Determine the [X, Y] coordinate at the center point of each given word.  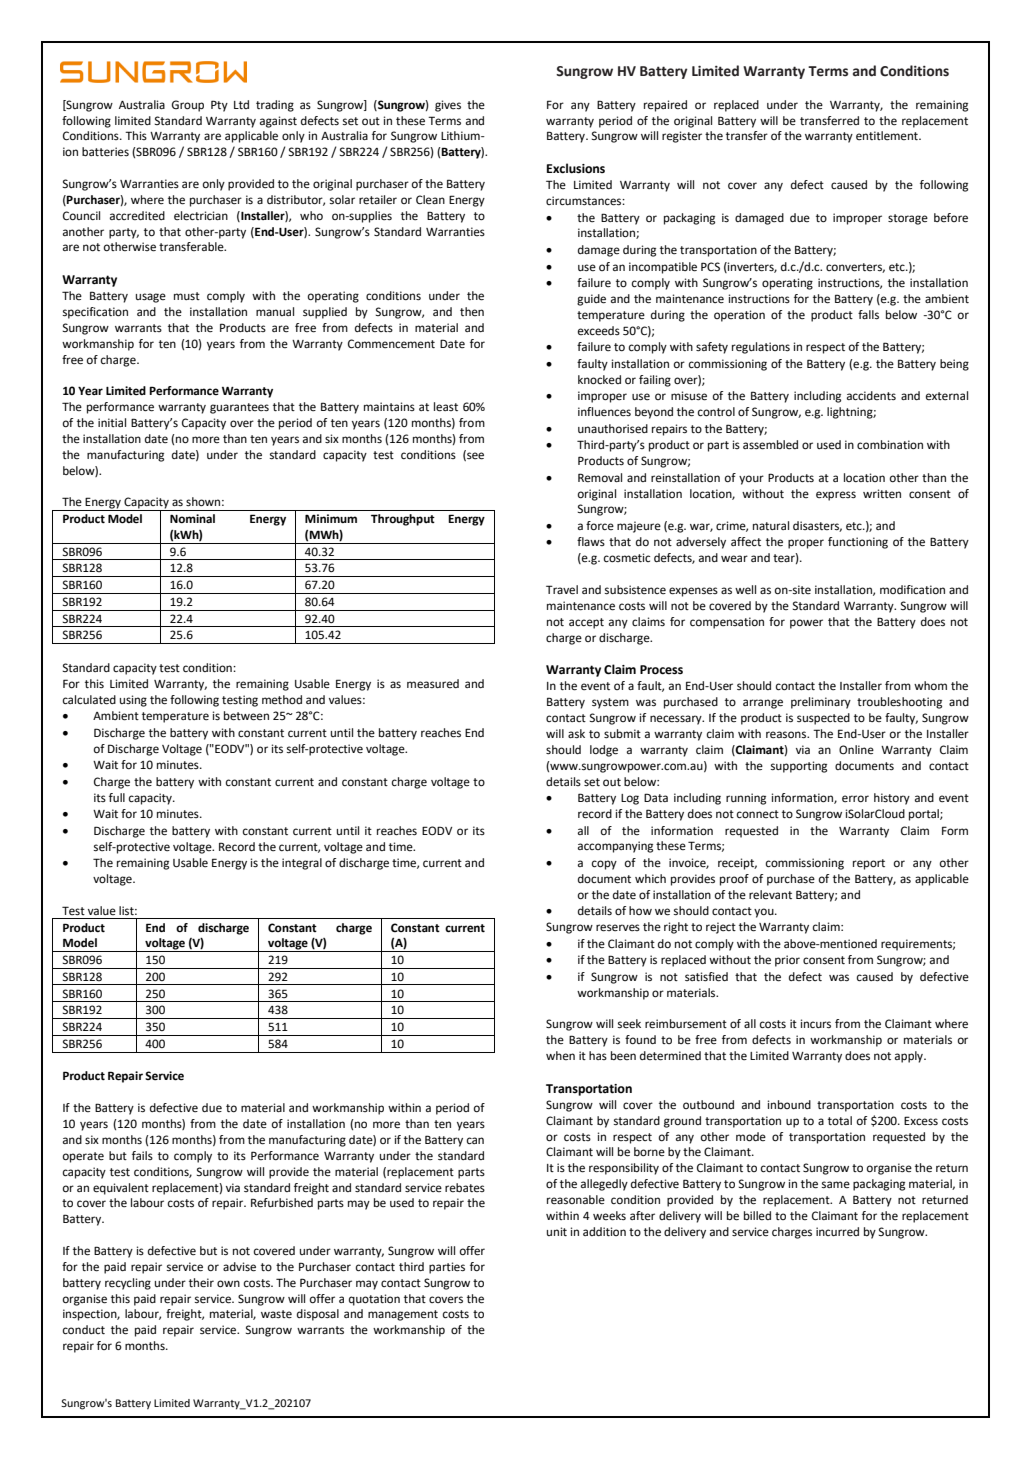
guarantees [239, 408]
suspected [823, 719]
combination [890, 445]
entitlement [888, 136]
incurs [816, 1024]
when [560, 1055]
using [133, 701]
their [201, 1283]
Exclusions [576, 168]
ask [576, 734]
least [446, 407]
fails [142, 1155]
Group [188, 106]
